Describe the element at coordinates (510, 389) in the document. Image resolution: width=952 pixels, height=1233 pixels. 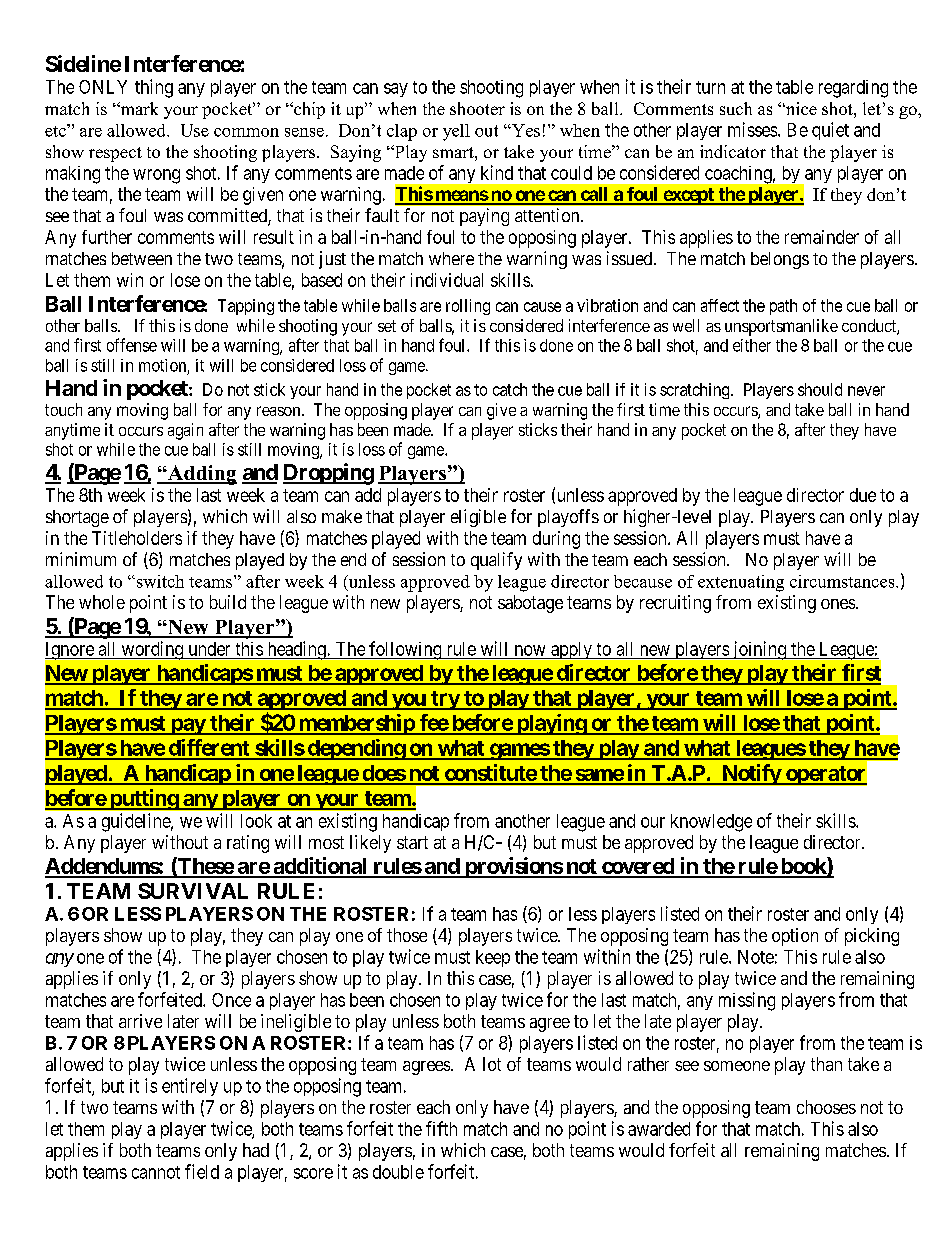
I see `catch` at that location.
